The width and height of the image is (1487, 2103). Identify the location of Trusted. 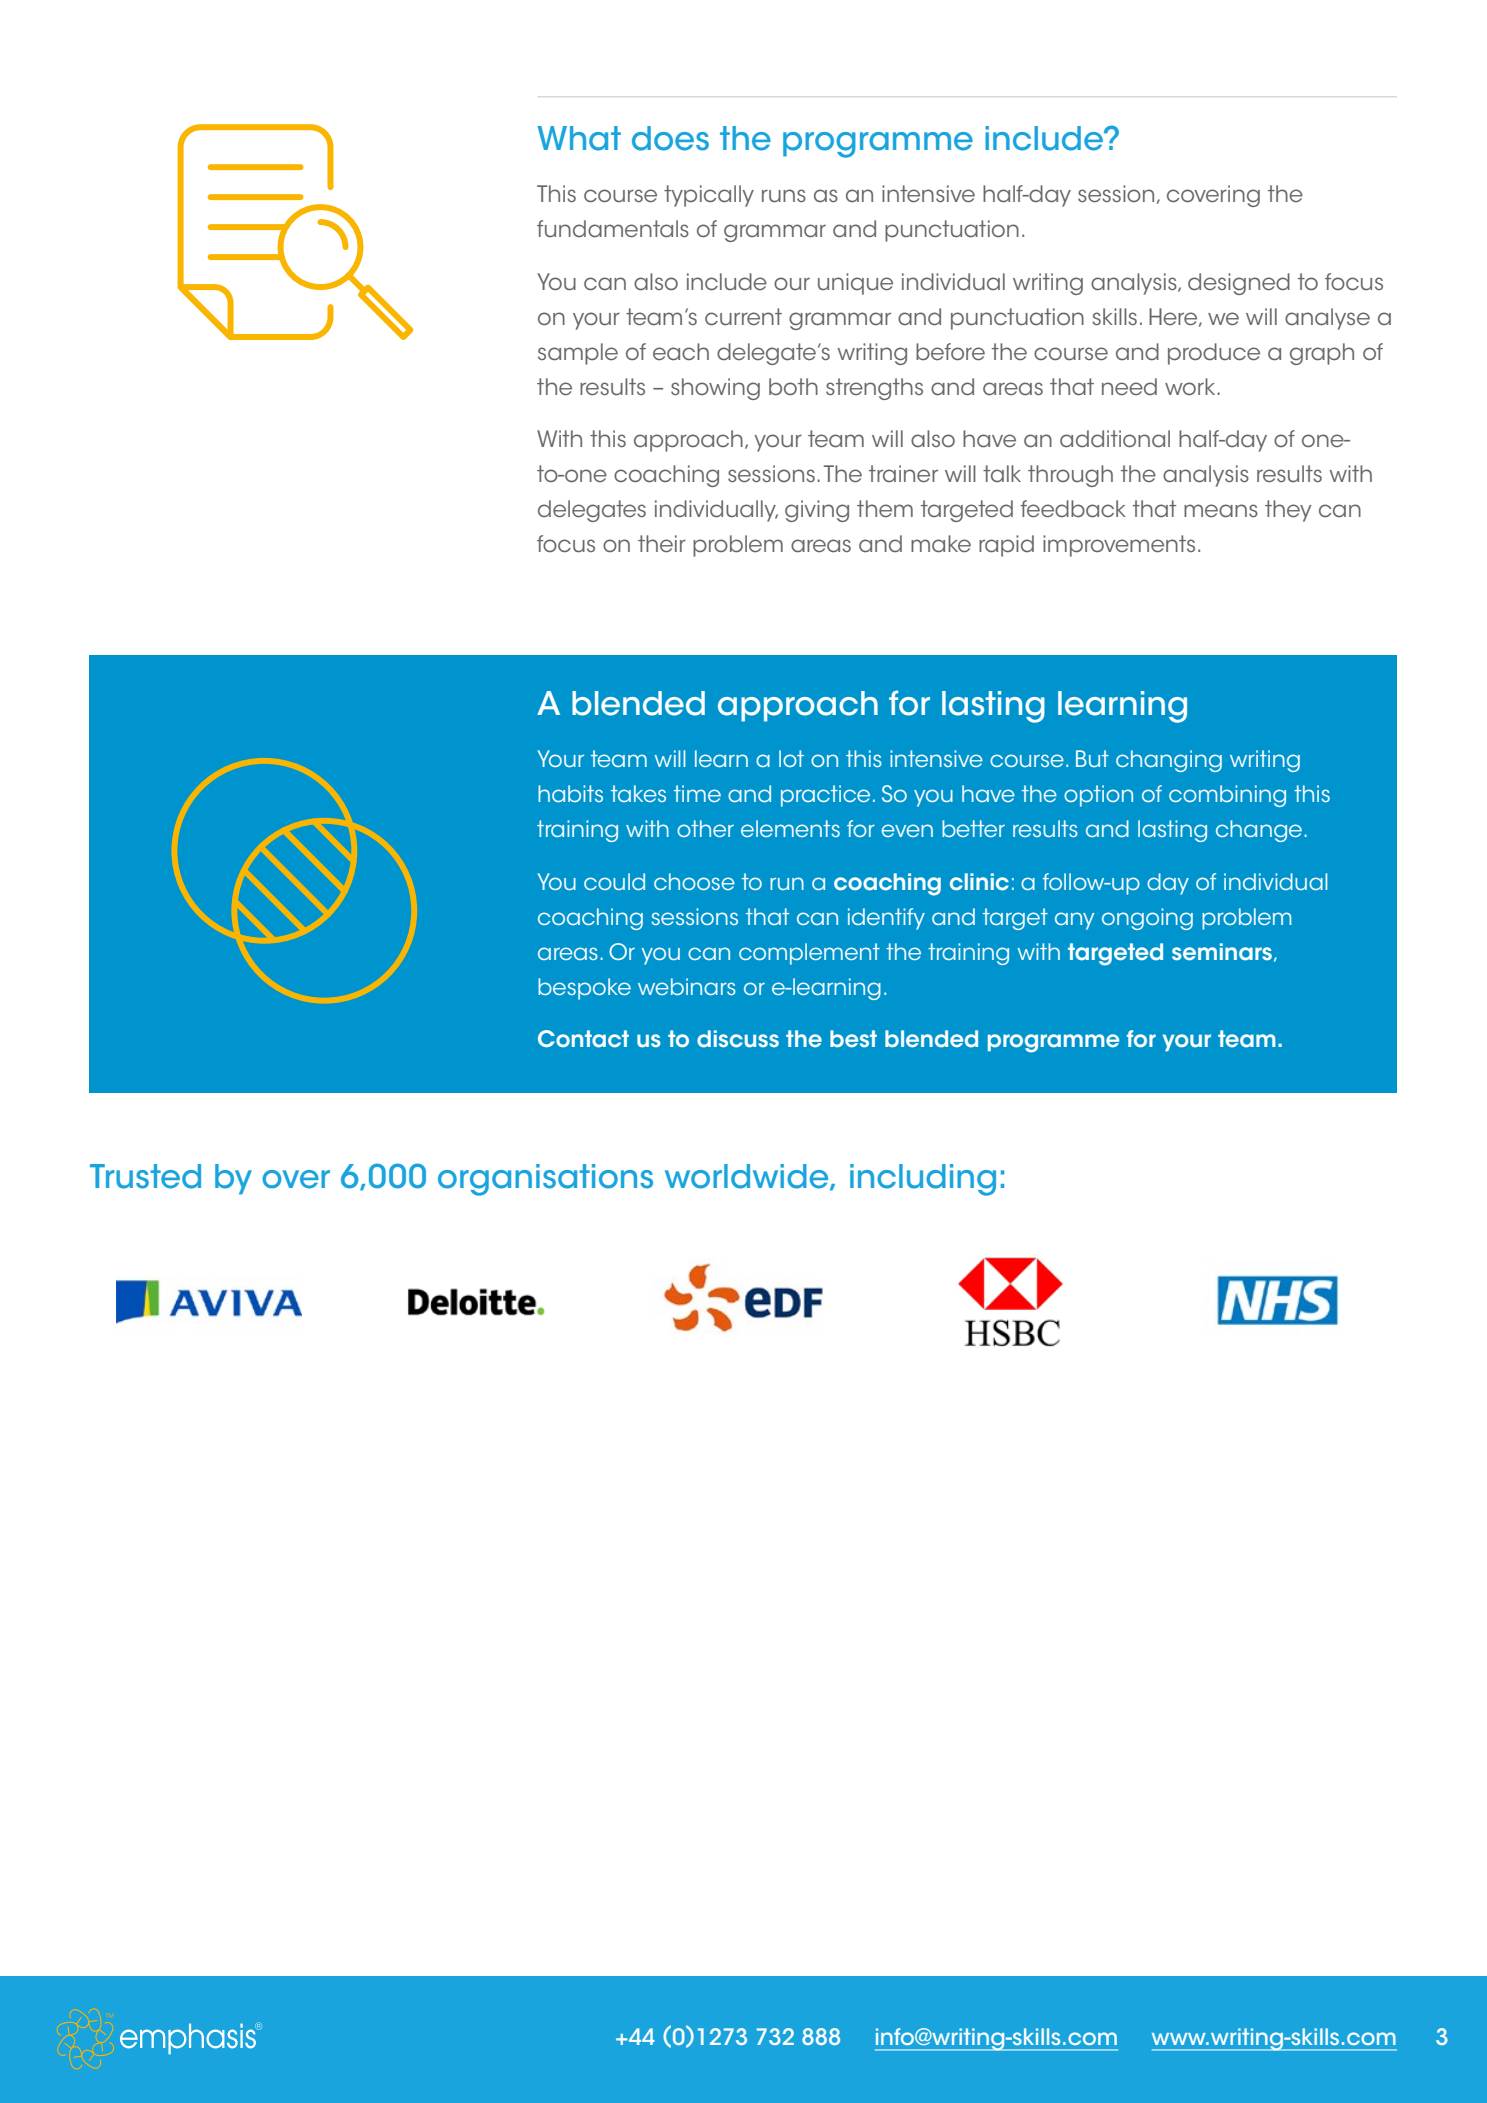
(145, 1176).
